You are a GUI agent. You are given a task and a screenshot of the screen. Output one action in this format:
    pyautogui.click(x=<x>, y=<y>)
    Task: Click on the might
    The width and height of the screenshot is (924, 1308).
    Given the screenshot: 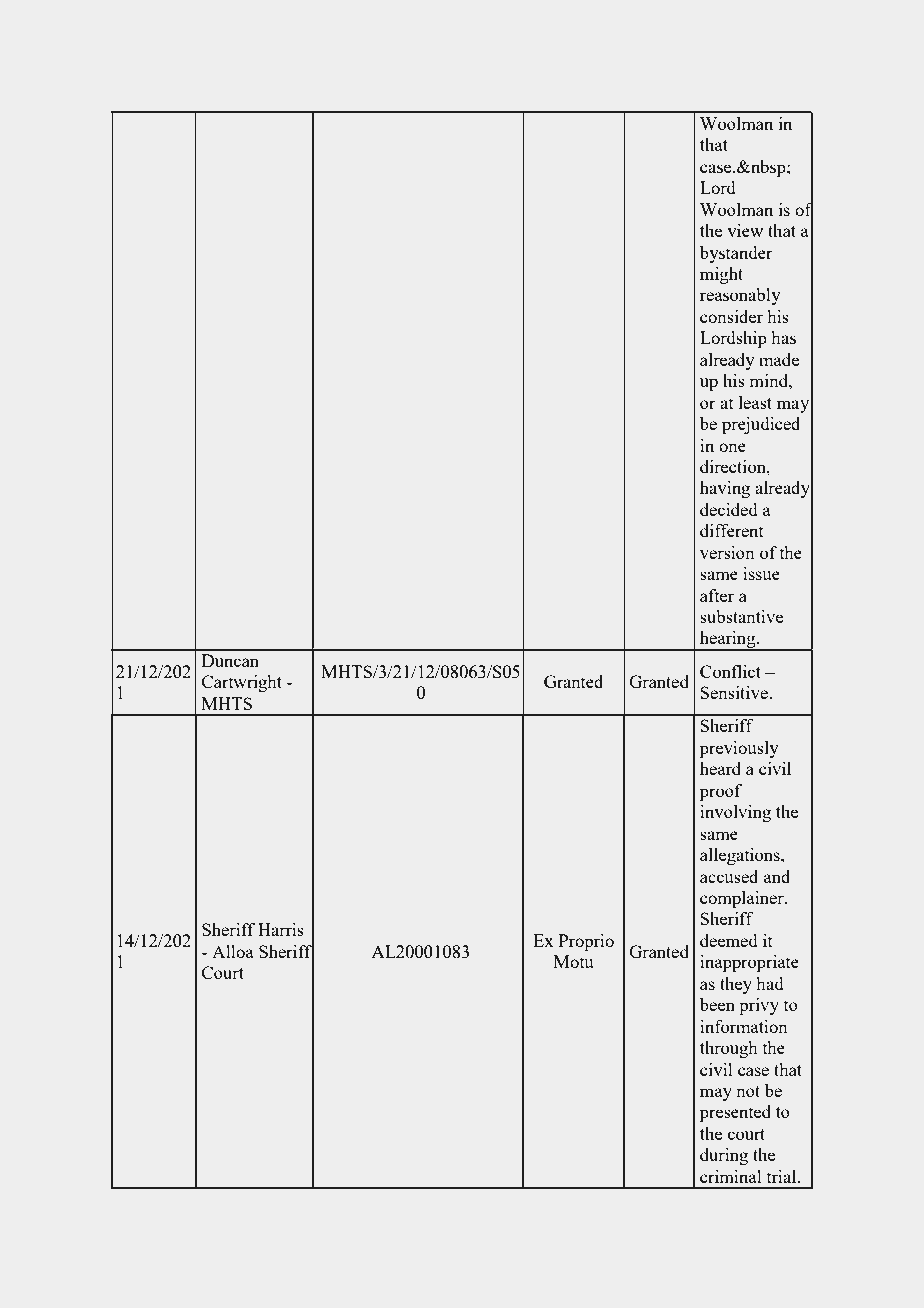 What is the action you would take?
    pyautogui.click(x=721, y=275)
